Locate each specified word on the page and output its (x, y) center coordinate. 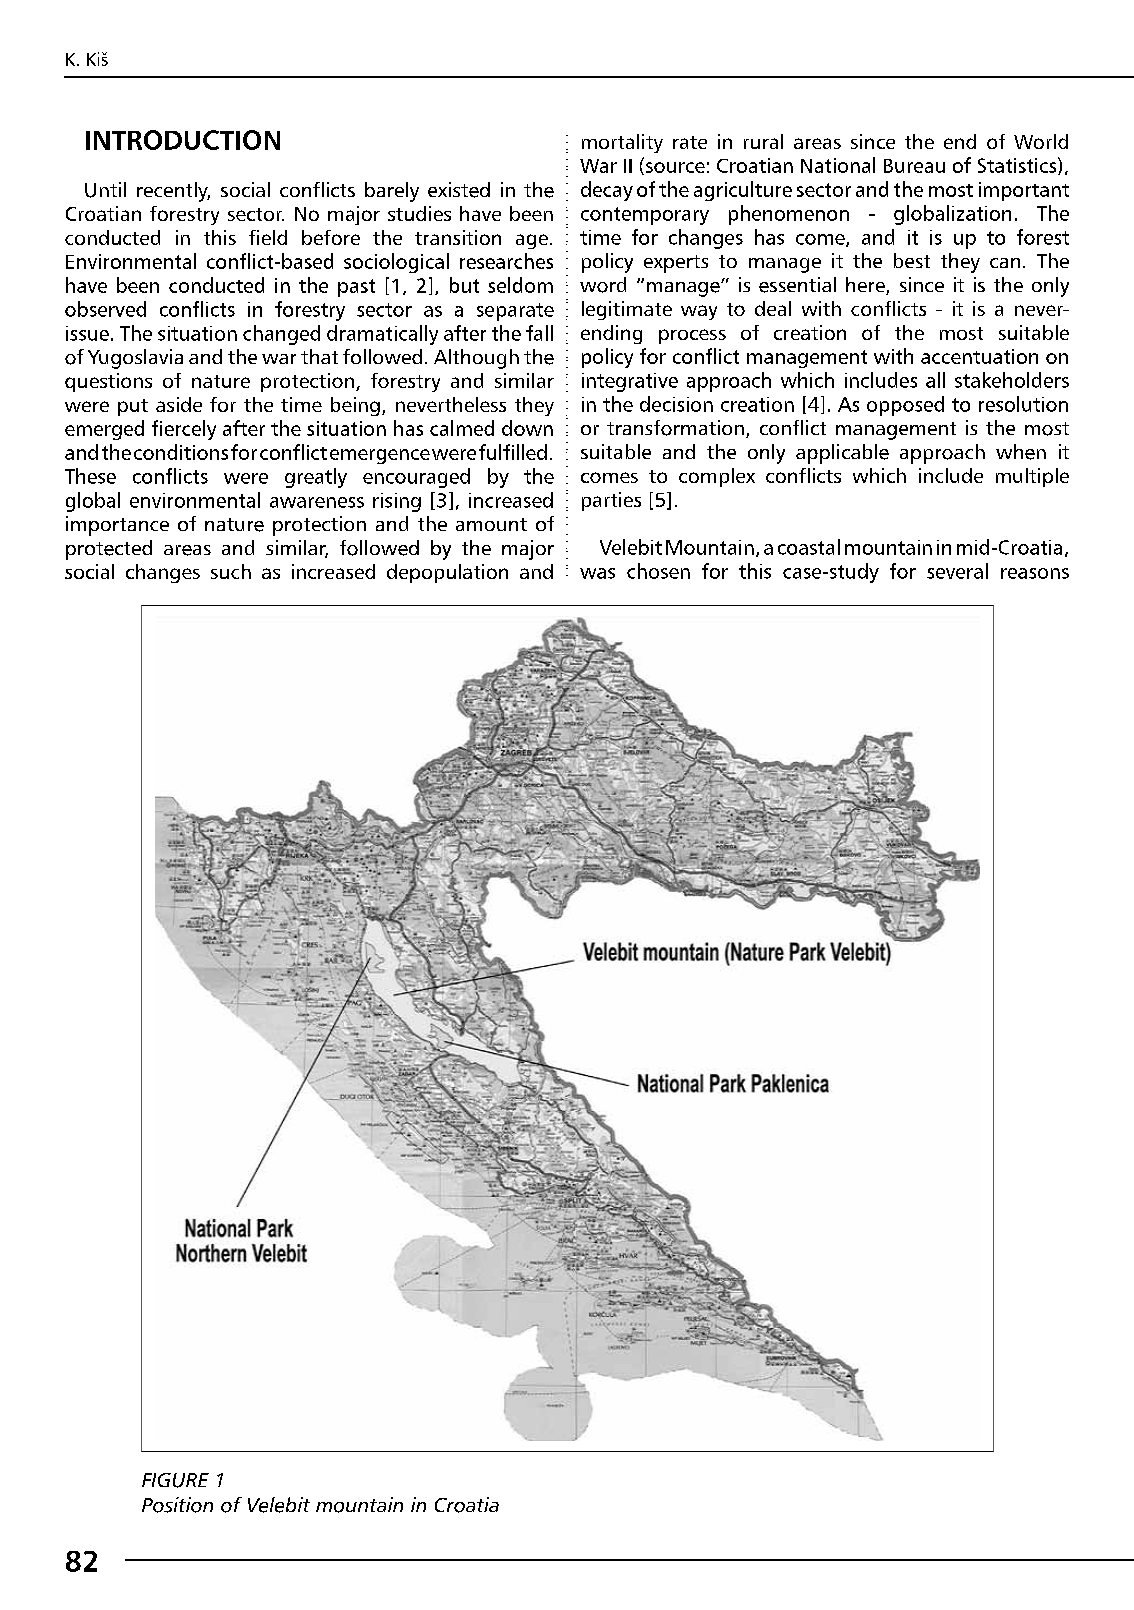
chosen (658, 571)
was (597, 573)
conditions (181, 452)
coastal (809, 547)
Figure (175, 1480)
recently (173, 192)
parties (611, 501)
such (231, 571)
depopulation (447, 573)
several (957, 571)
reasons (1035, 573)
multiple (1032, 477)
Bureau (914, 166)
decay (607, 191)
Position (177, 1505)
